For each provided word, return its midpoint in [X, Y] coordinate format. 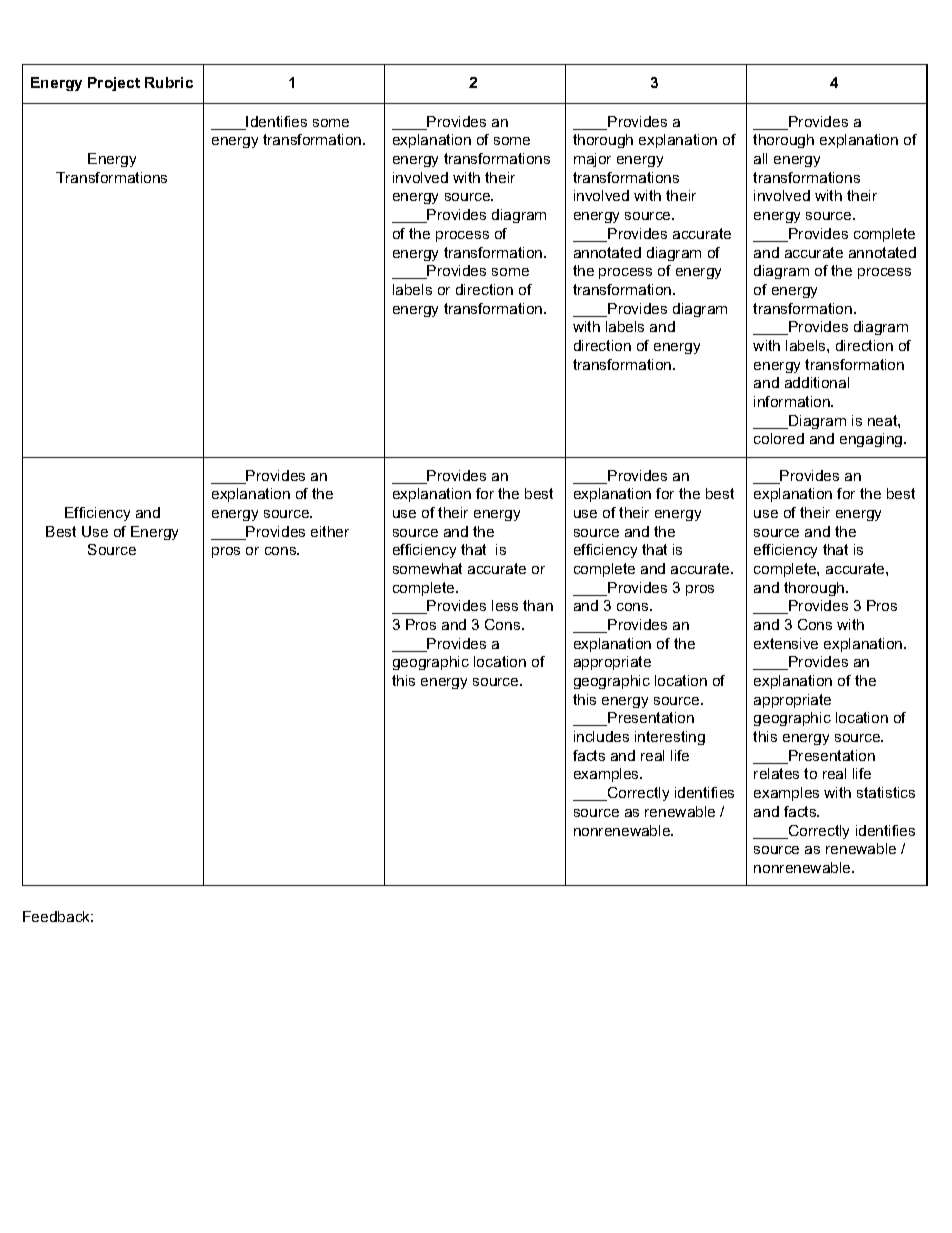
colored [779, 438]
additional [817, 382]
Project [114, 84]
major [592, 160]
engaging [872, 440]
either [330, 531]
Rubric [169, 82]
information [793, 401]
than [538, 605]
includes [601, 736]
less [505, 605]
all [760, 158]
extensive [786, 643]
